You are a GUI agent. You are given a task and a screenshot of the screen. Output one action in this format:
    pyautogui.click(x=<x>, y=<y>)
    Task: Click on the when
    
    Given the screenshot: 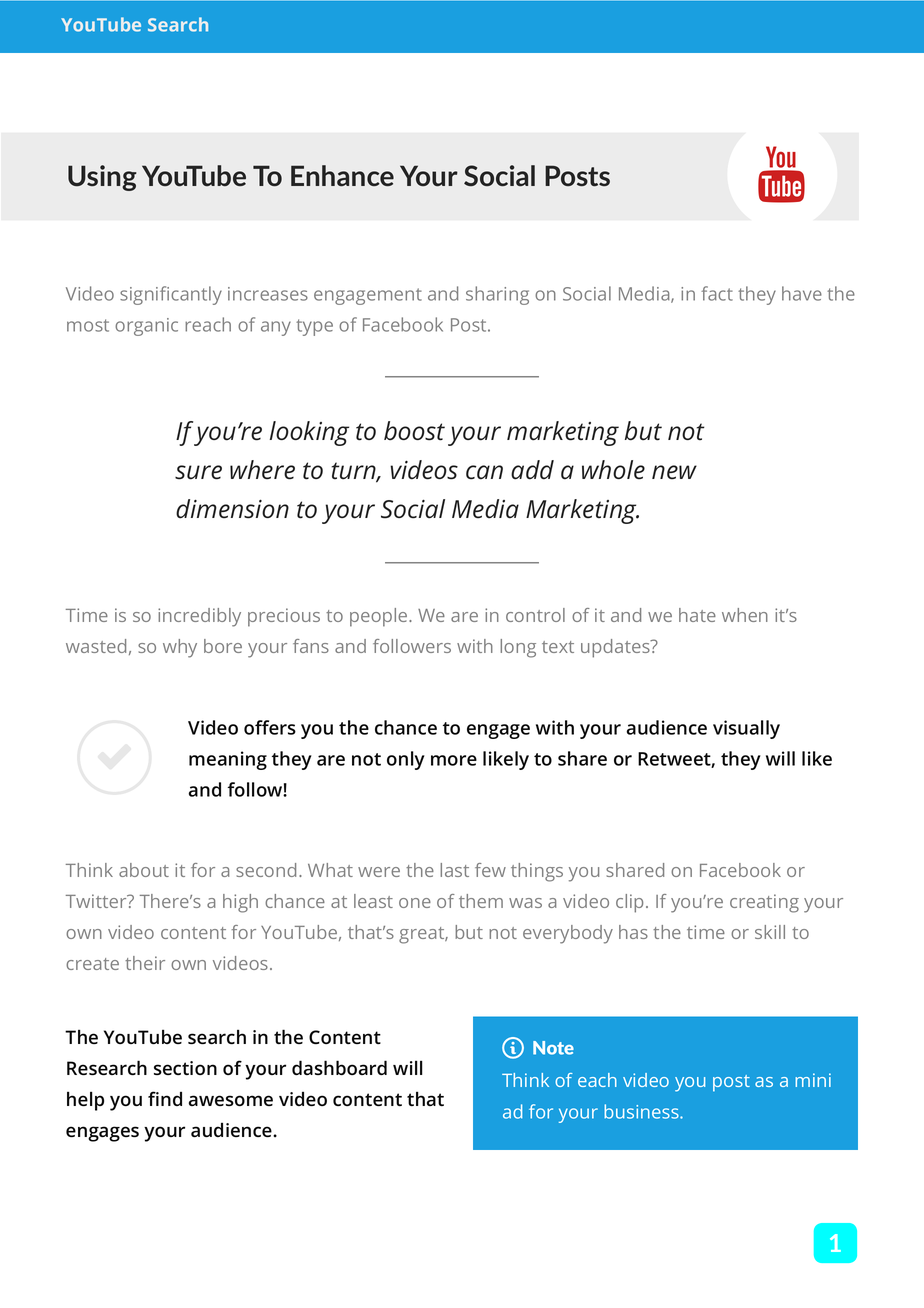 What is the action you would take?
    pyautogui.click(x=745, y=615)
